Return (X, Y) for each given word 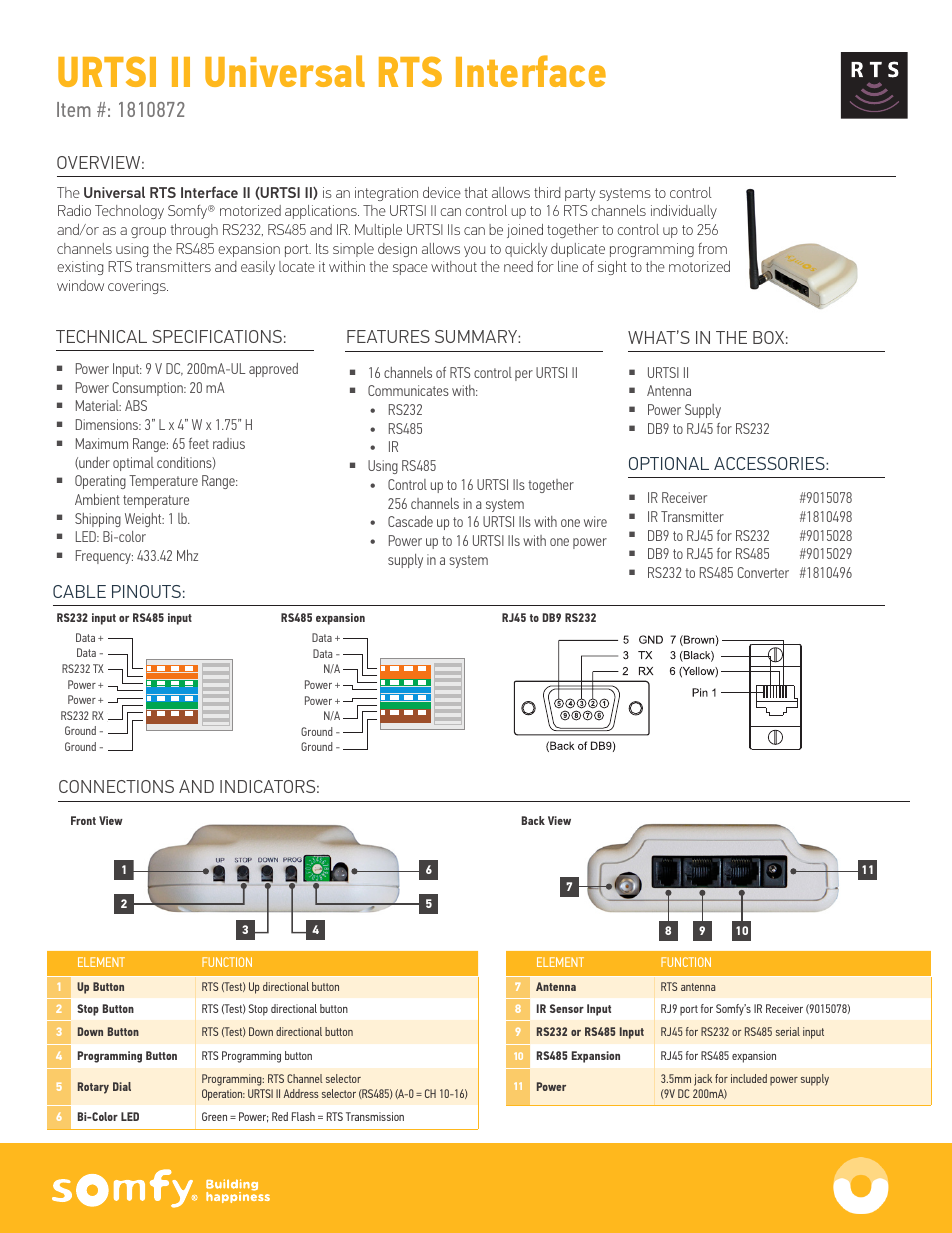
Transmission (375, 1116)
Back (533, 820)
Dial (122, 1086)
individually (684, 212)
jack (703, 1080)
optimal (133, 464)
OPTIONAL (669, 463)
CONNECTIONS (116, 786)
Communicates (408, 390)
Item (74, 109)
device (442, 192)
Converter (763, 572)
